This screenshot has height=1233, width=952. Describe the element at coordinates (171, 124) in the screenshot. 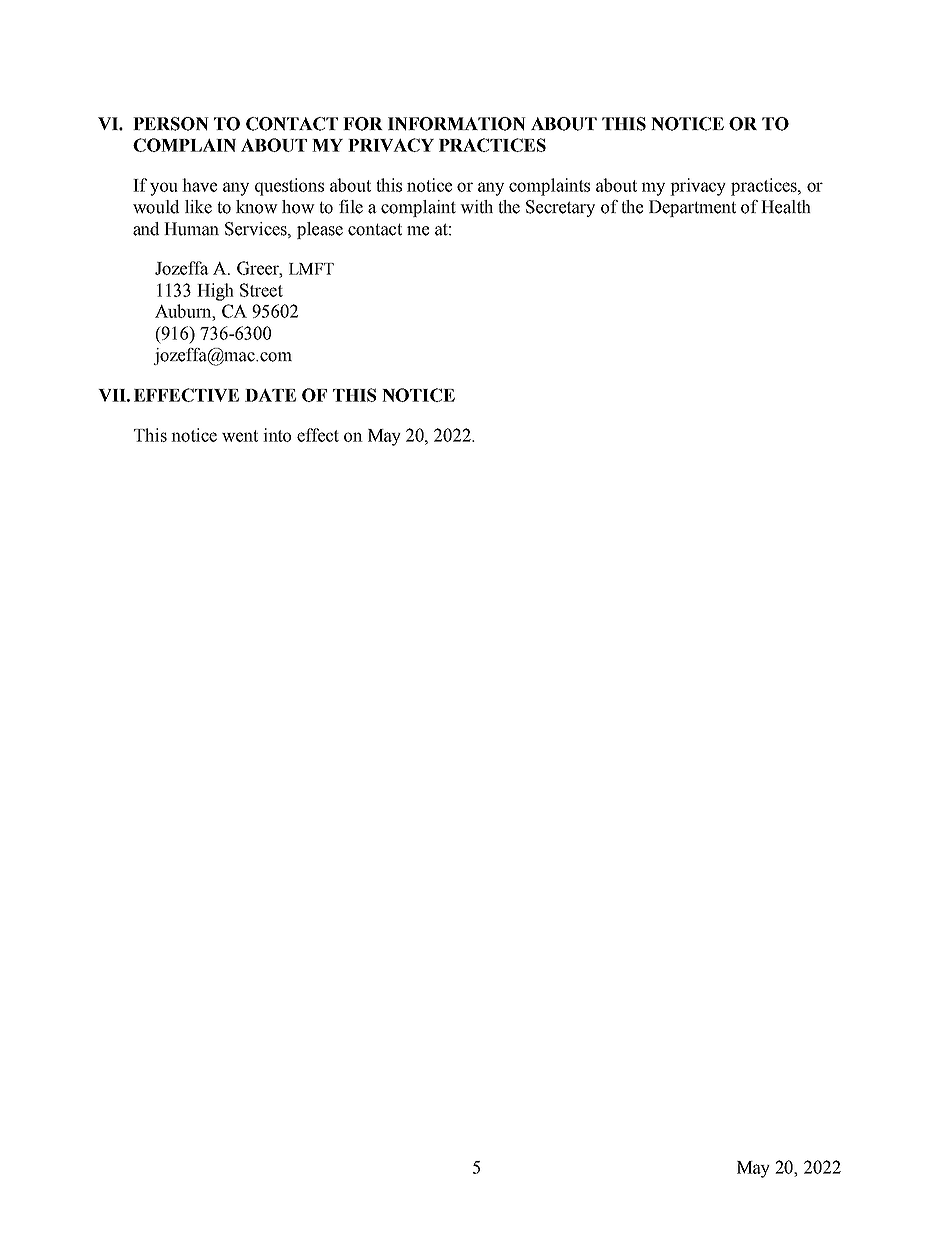

I see `PERSON` at that location.
